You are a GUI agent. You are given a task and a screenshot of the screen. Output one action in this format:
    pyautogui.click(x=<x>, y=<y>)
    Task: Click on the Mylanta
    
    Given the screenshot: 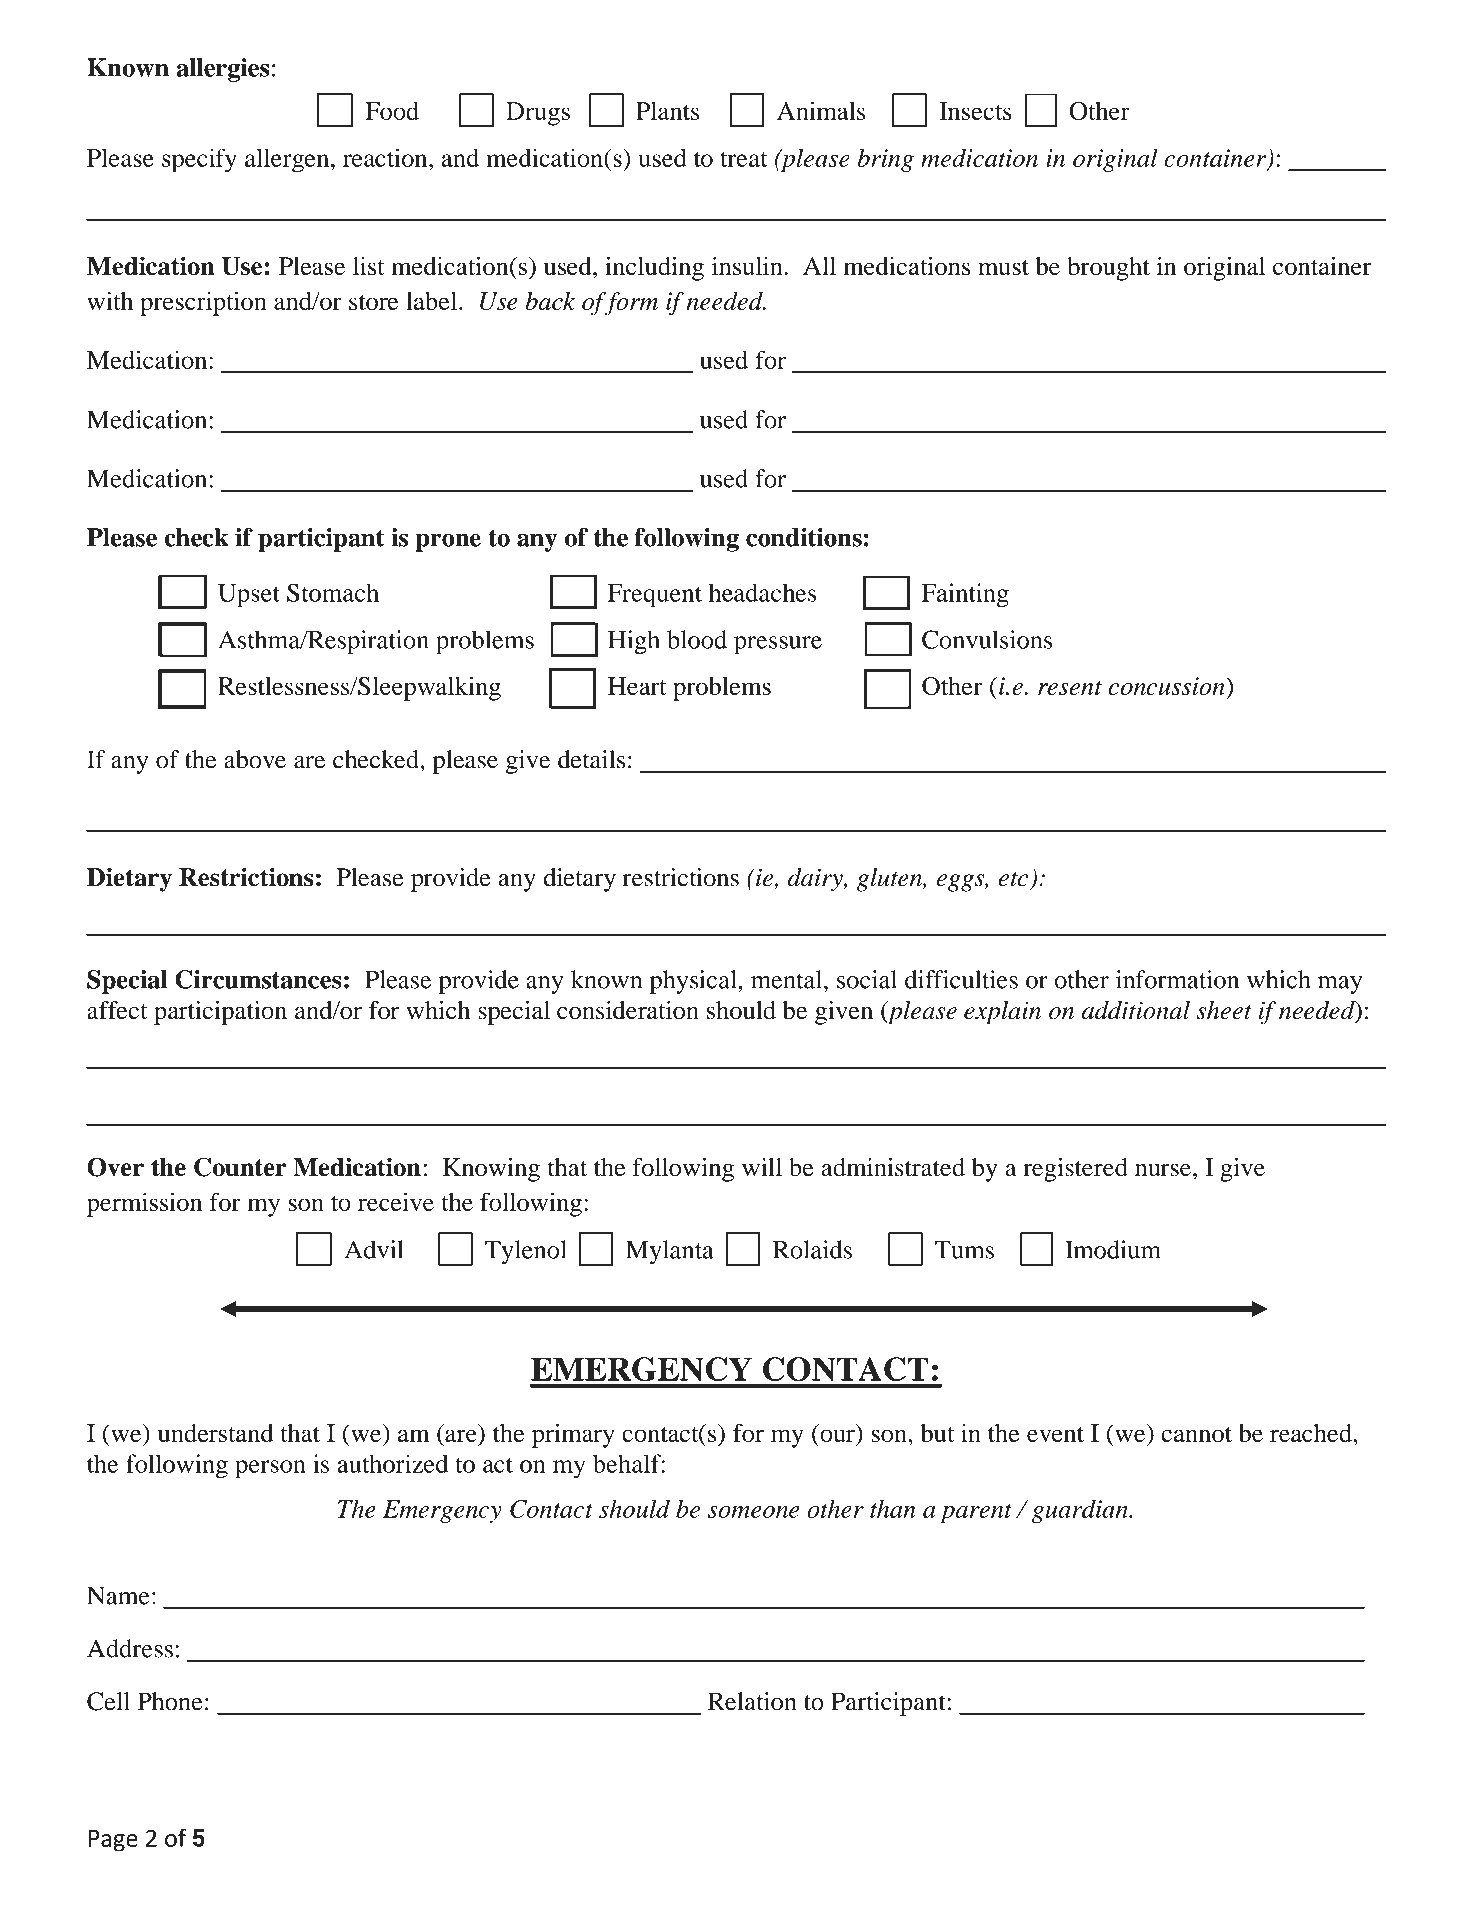 What is the action you would take?
    pyautogui.click(x=670, y=1252)
